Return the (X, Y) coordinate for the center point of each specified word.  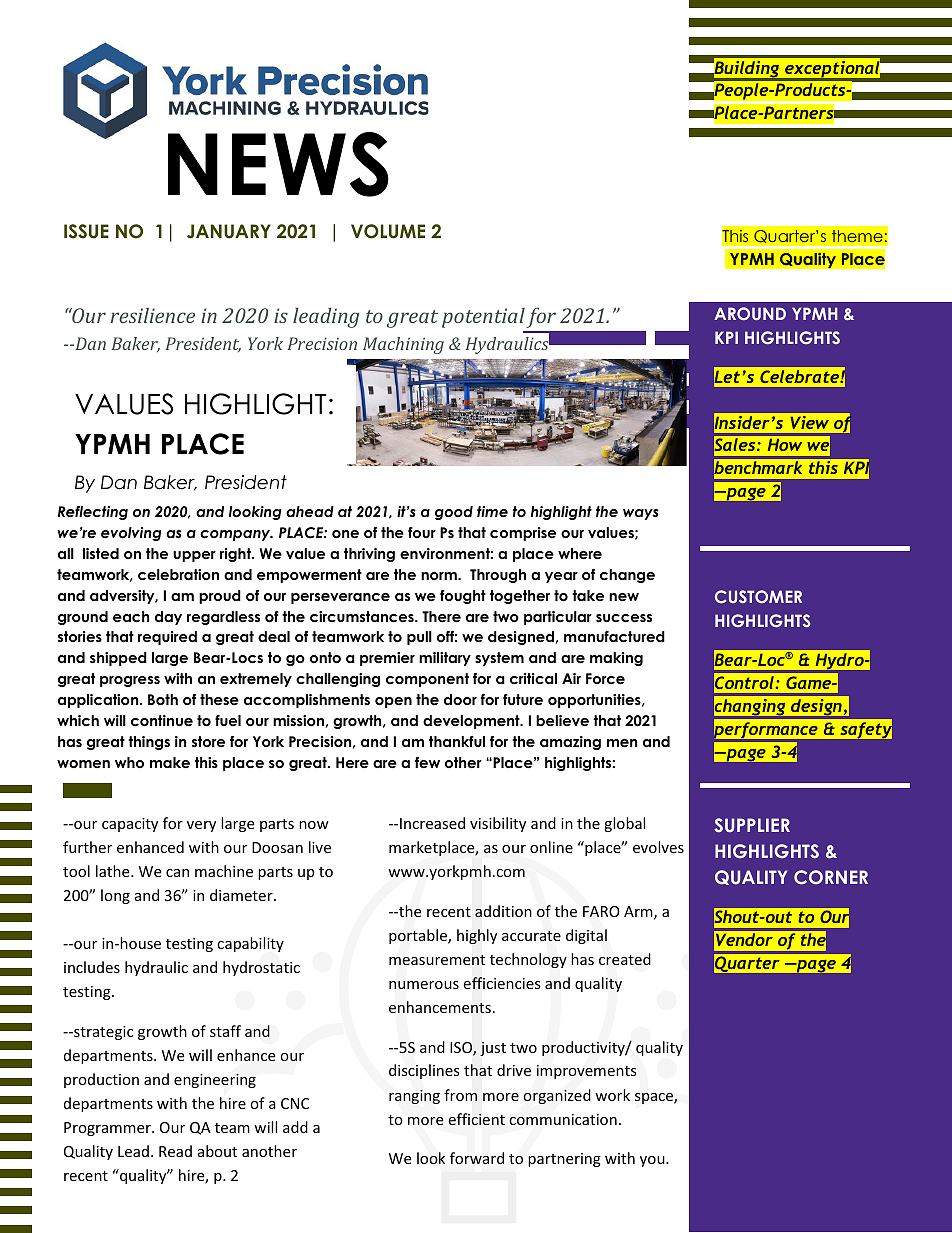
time (492, 511)
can (177, 873)
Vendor (744, 939)
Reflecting (93, 513)
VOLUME (388, 231)
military (445, 659)
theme (857, 236)
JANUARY (229, 231)
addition (503, 911)
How (785, 444)
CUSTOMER (758, 597)
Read (175, 1151)
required (167, 638)
